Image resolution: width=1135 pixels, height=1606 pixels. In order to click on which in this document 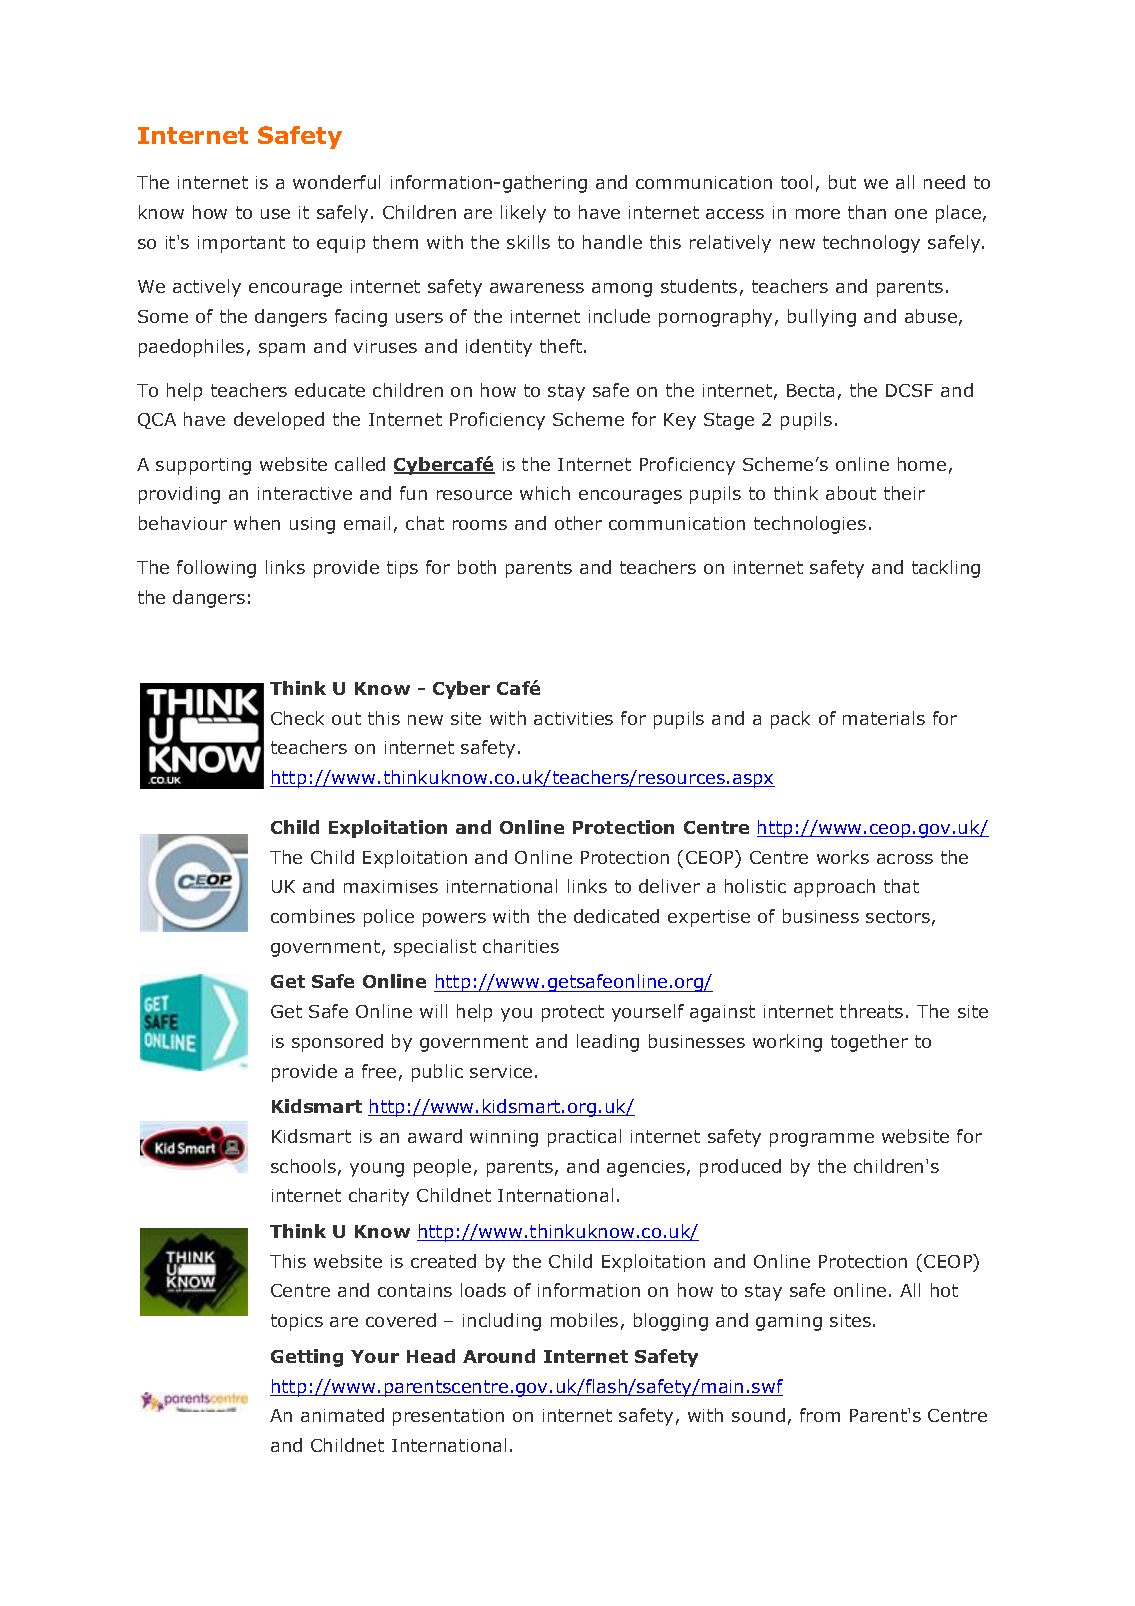, I will do `click(545, 493)`.
